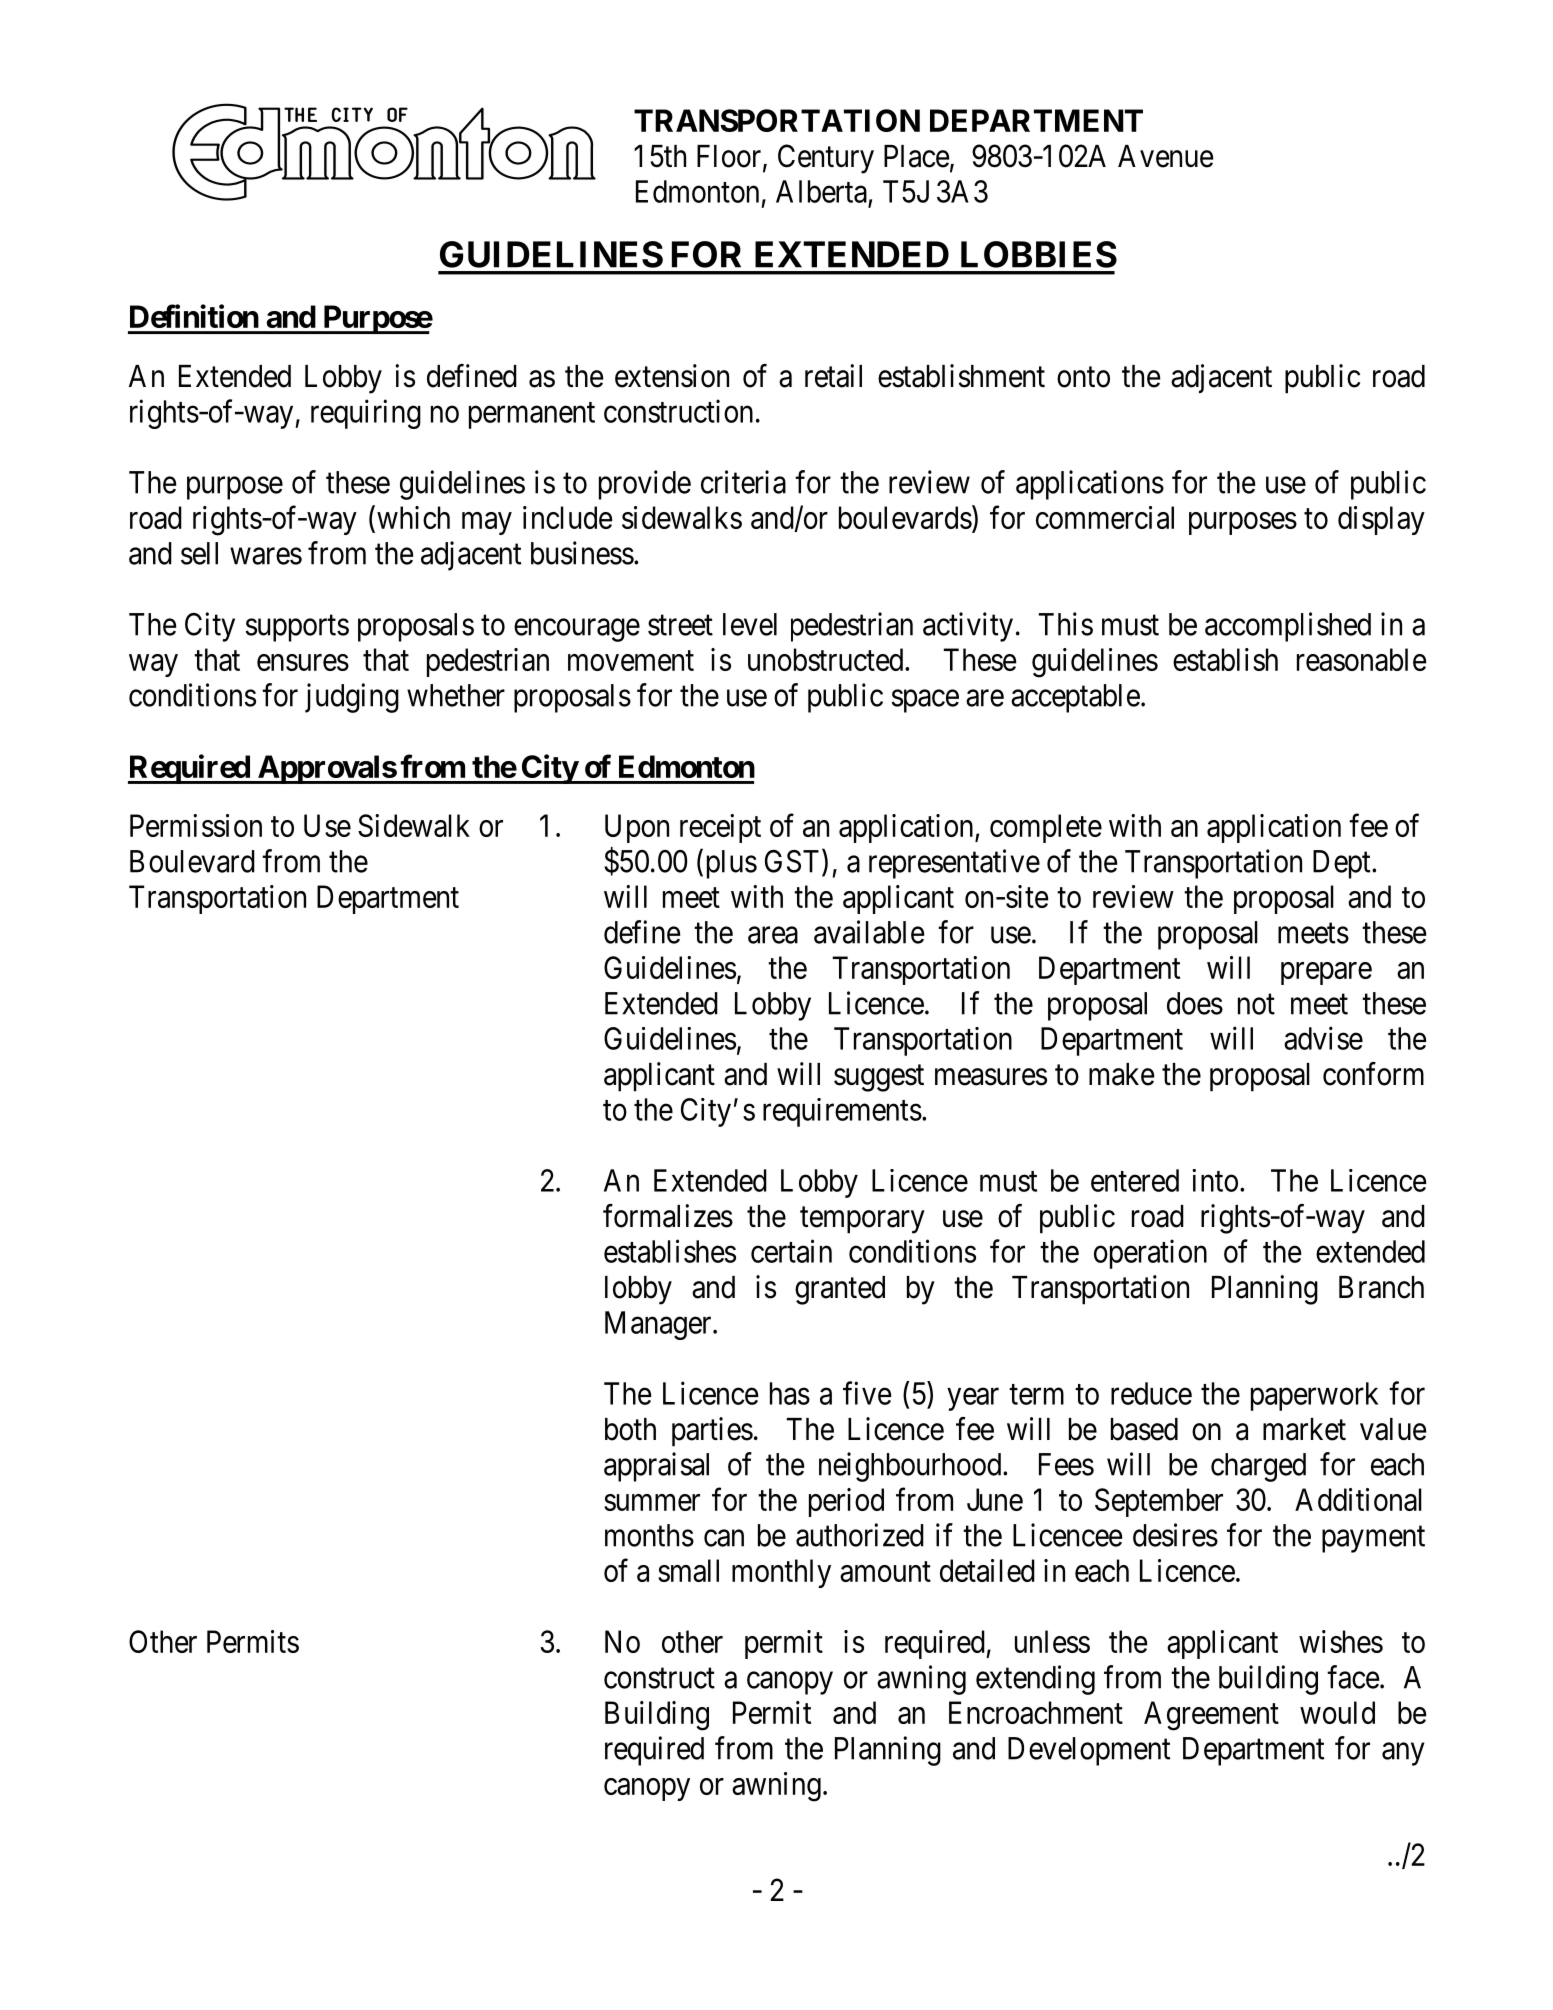 This page has height=2010, width=1553. Describe the element at coordinates (773, 935) in the page. I see `area` at that location.
